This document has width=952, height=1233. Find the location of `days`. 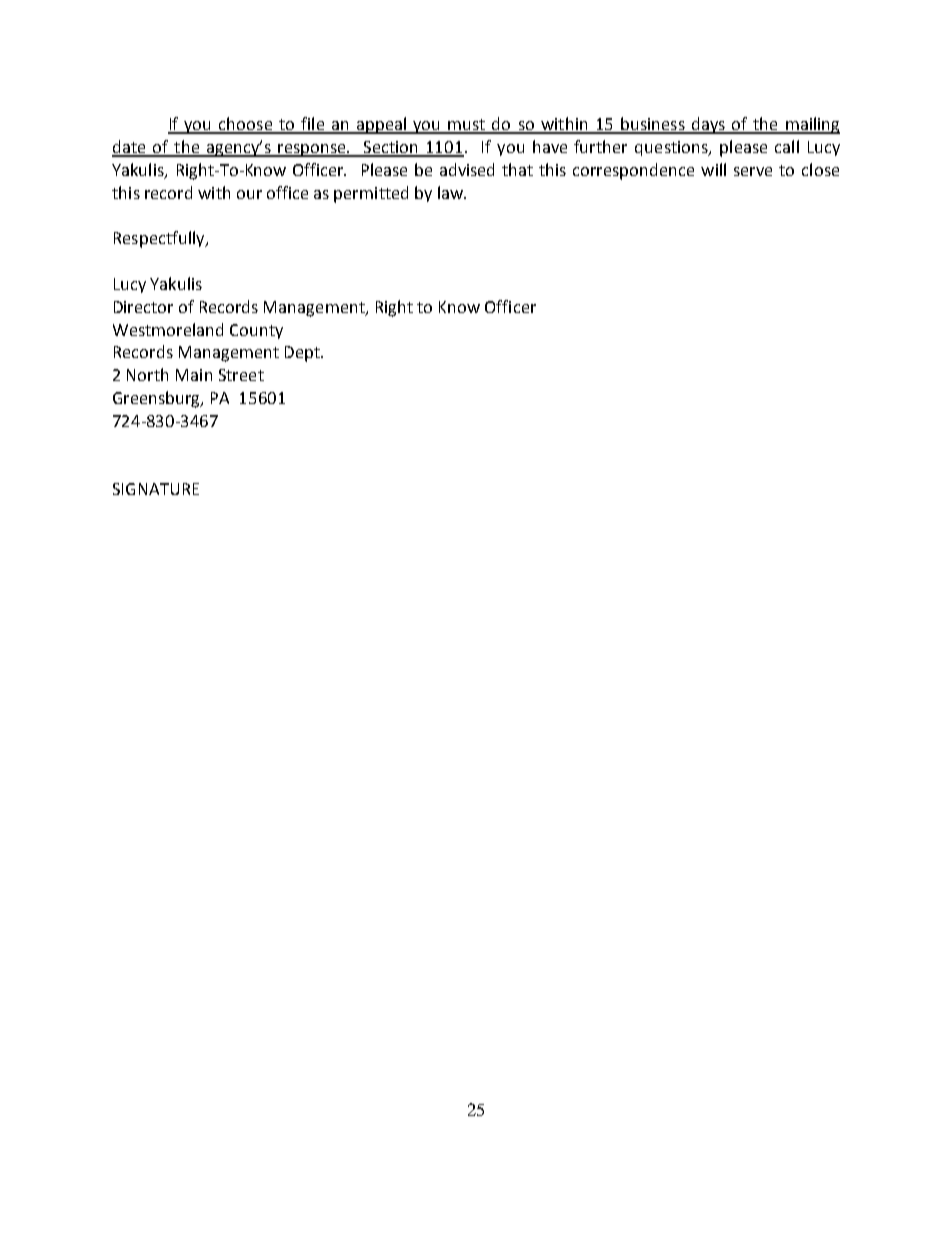

days is located at coordinates (708, 125).
